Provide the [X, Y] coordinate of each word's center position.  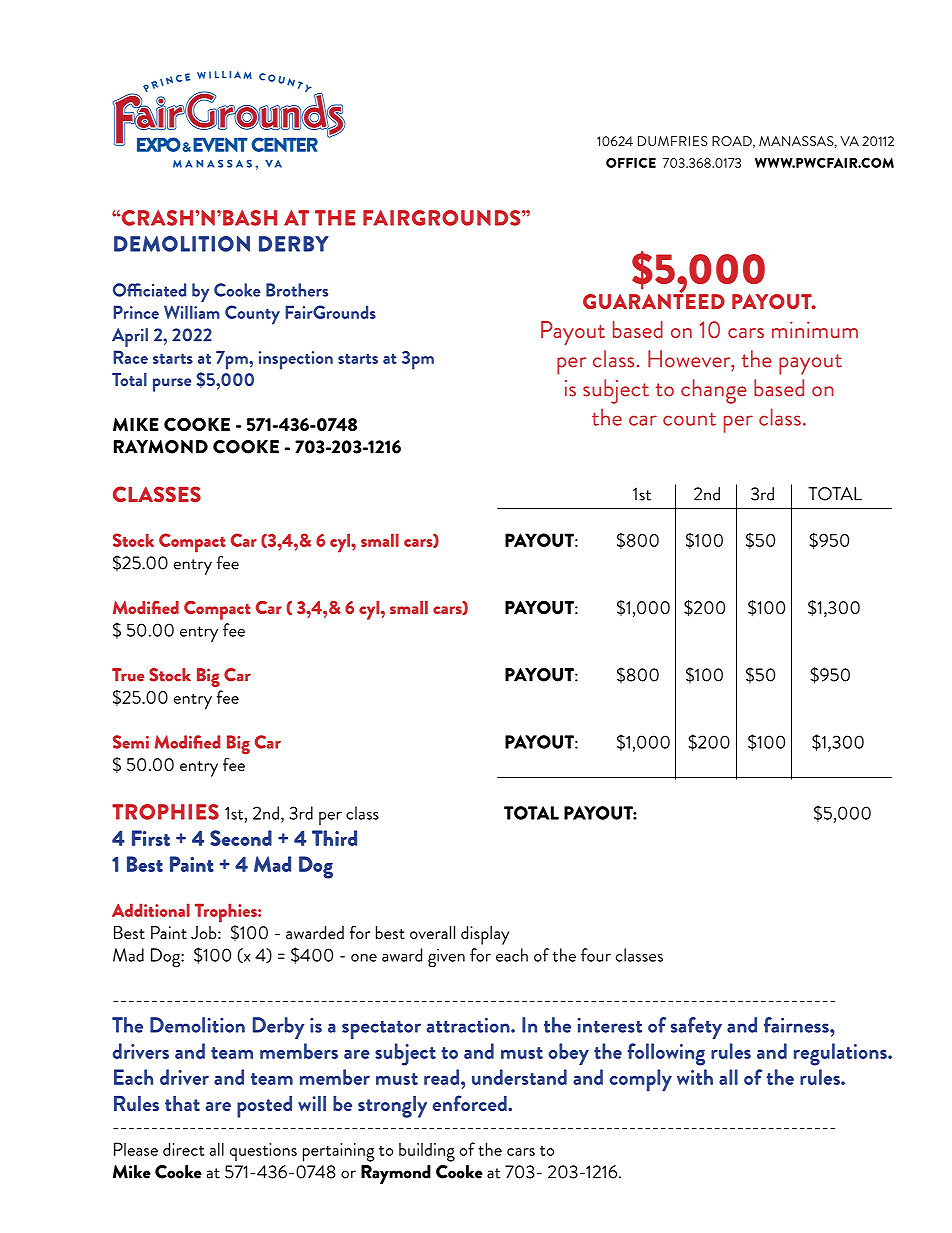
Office [631, 163]
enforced [470, 1103]
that [182, 1103]
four [596, 955]
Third [334, 838]
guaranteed [654, 300]
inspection [296, 360]
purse [172, 385]
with [695, 1077]
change [714, 391]
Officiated [149, 290]
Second [241, 838]
